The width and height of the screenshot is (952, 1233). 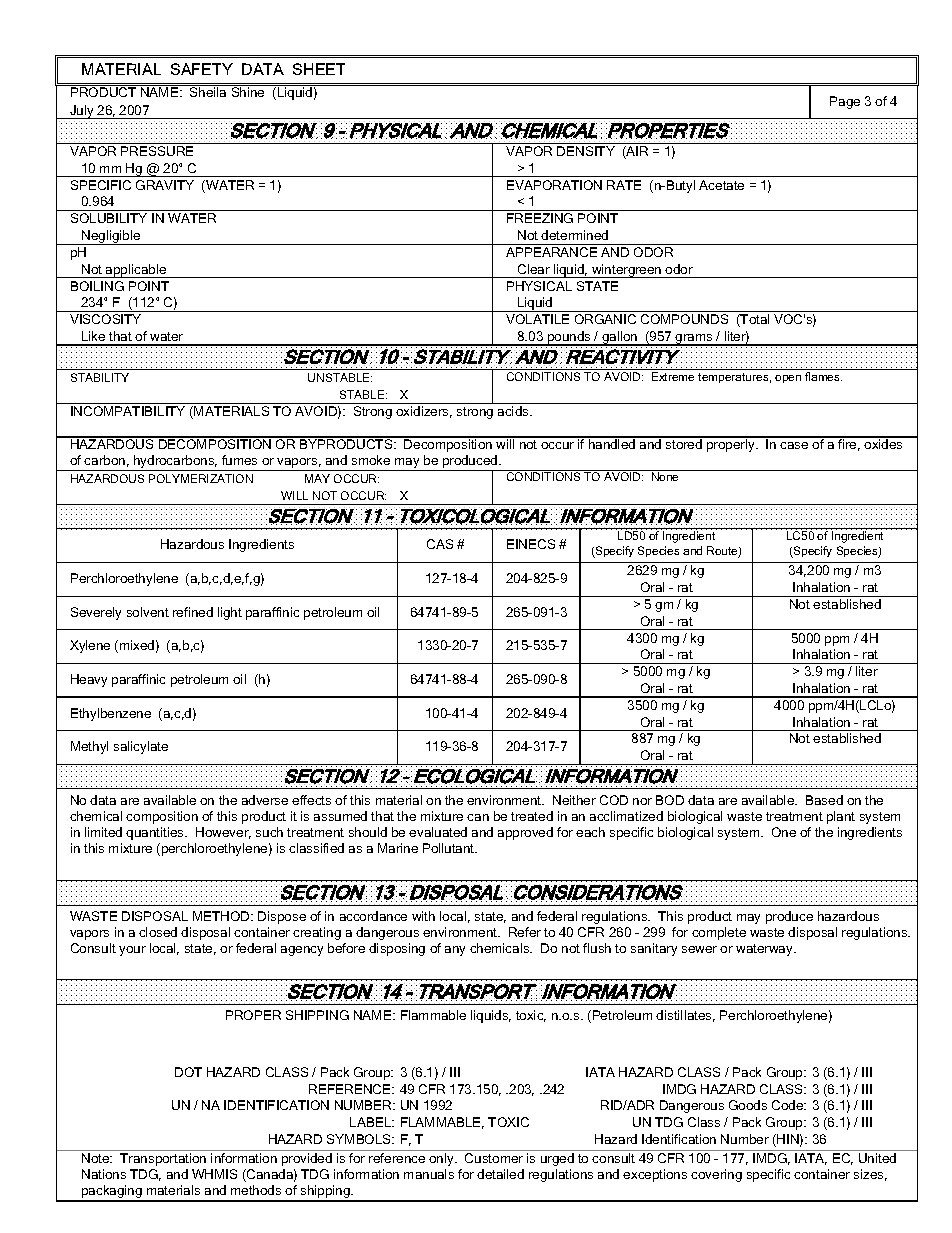 What do you see at coordinates (532, 816) in the screenshot?
I see `treated` at bounding box center [532, 816].
